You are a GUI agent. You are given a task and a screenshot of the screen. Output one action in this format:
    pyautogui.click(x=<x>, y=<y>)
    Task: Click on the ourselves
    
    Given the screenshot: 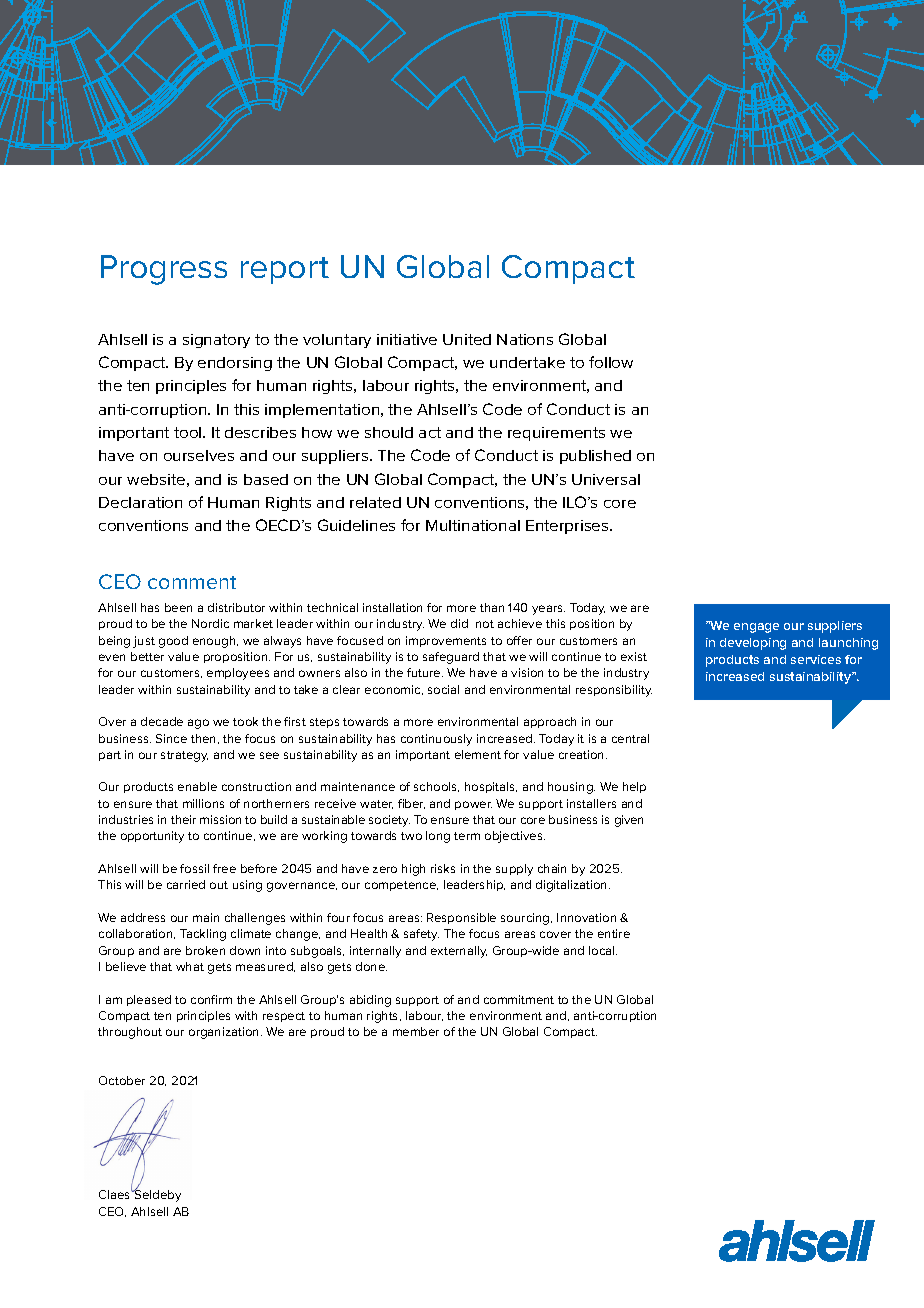 What is the action you would take?
    pyautogui.click(x=199, y=455)
